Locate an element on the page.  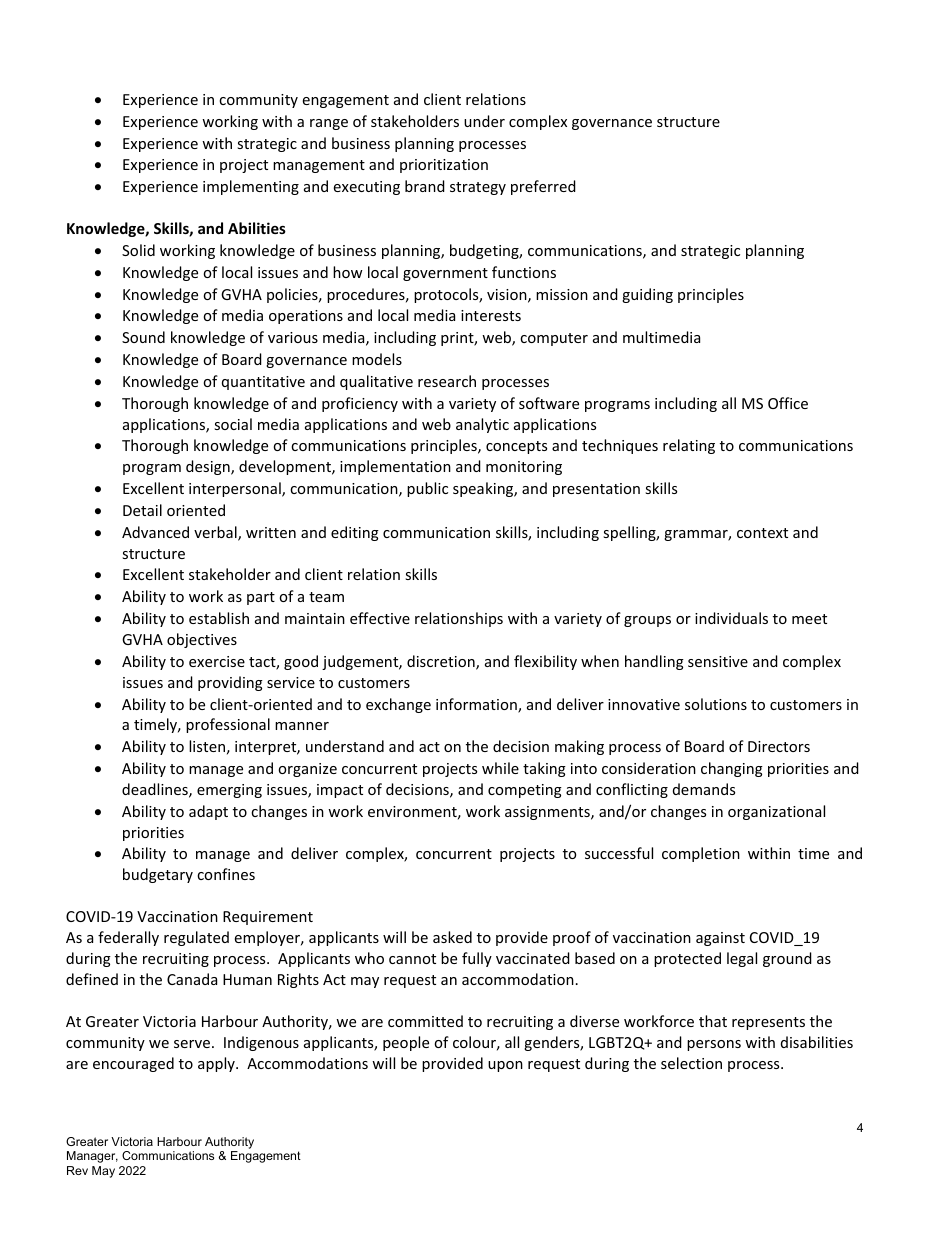
implementing is located at coordinates (251, 187).
